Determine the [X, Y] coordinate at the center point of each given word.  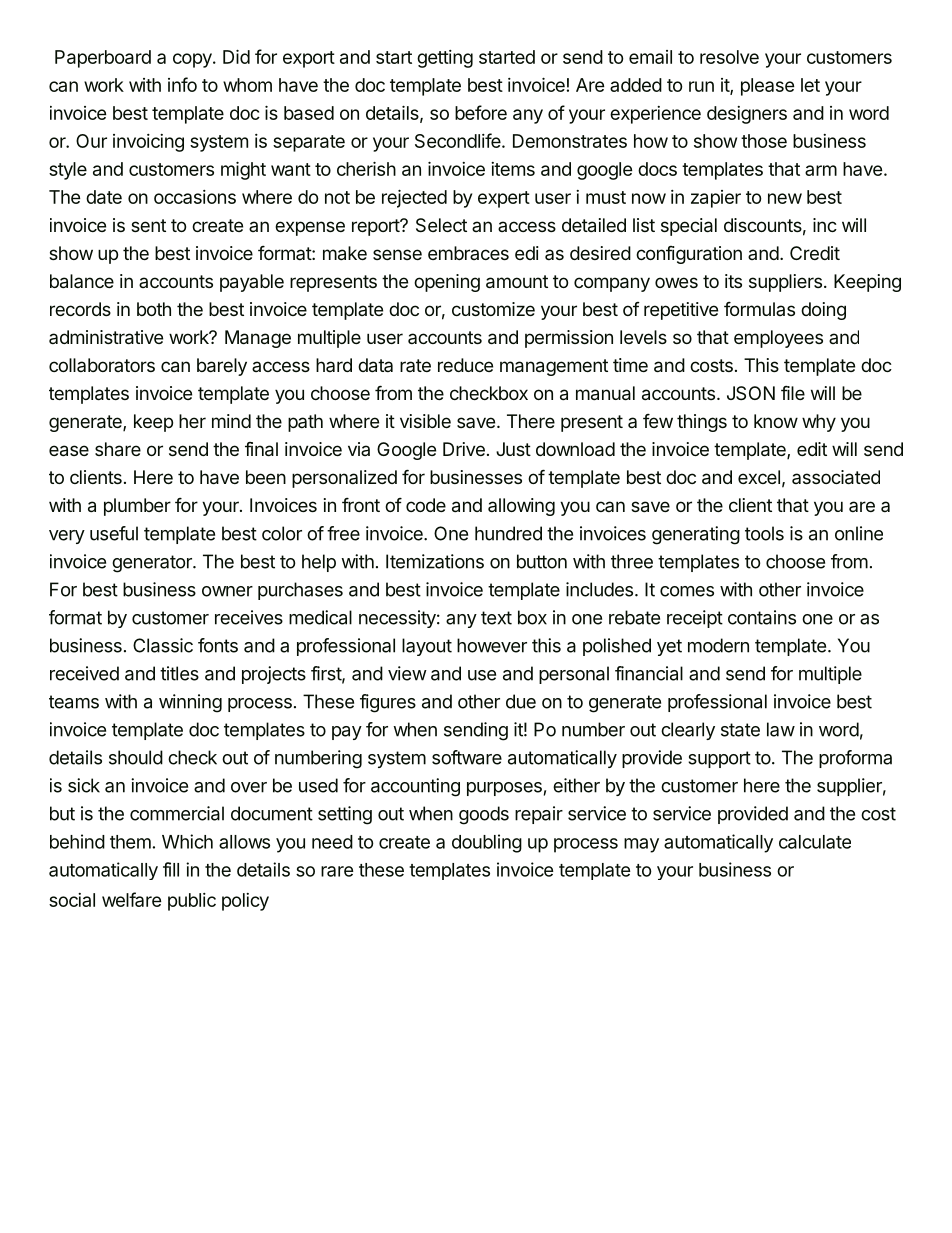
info [182, 84]
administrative [106, 337]
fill [171, 869]
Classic [163, 645]
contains [762, 617]
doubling [487, 843]
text [496, 618]
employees [778, 339]
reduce [465, 365]
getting [445, 59]
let [810, 85]
